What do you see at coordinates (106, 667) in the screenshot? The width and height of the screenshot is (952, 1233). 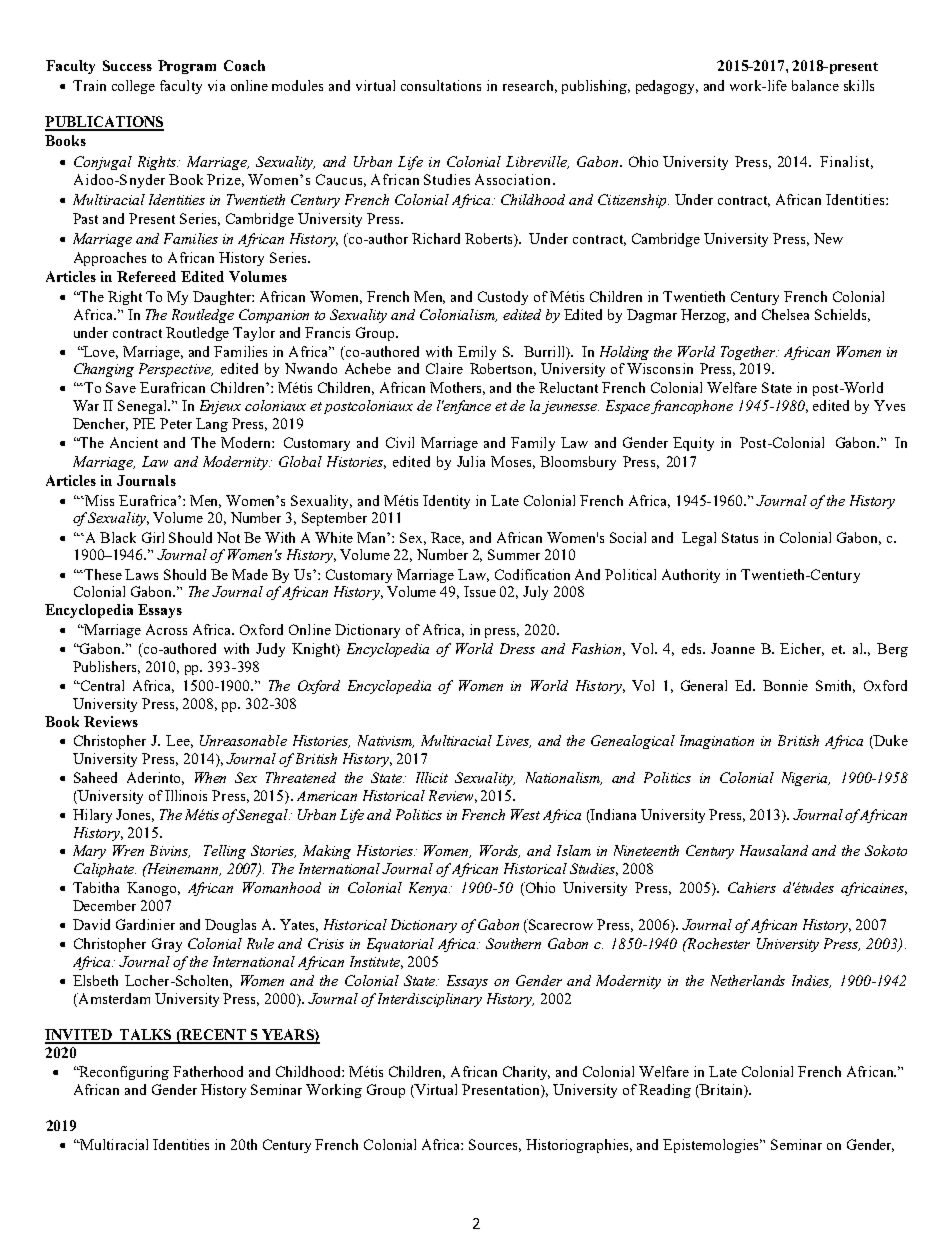 I see `Publishers` at bounding box center [106, 667].
